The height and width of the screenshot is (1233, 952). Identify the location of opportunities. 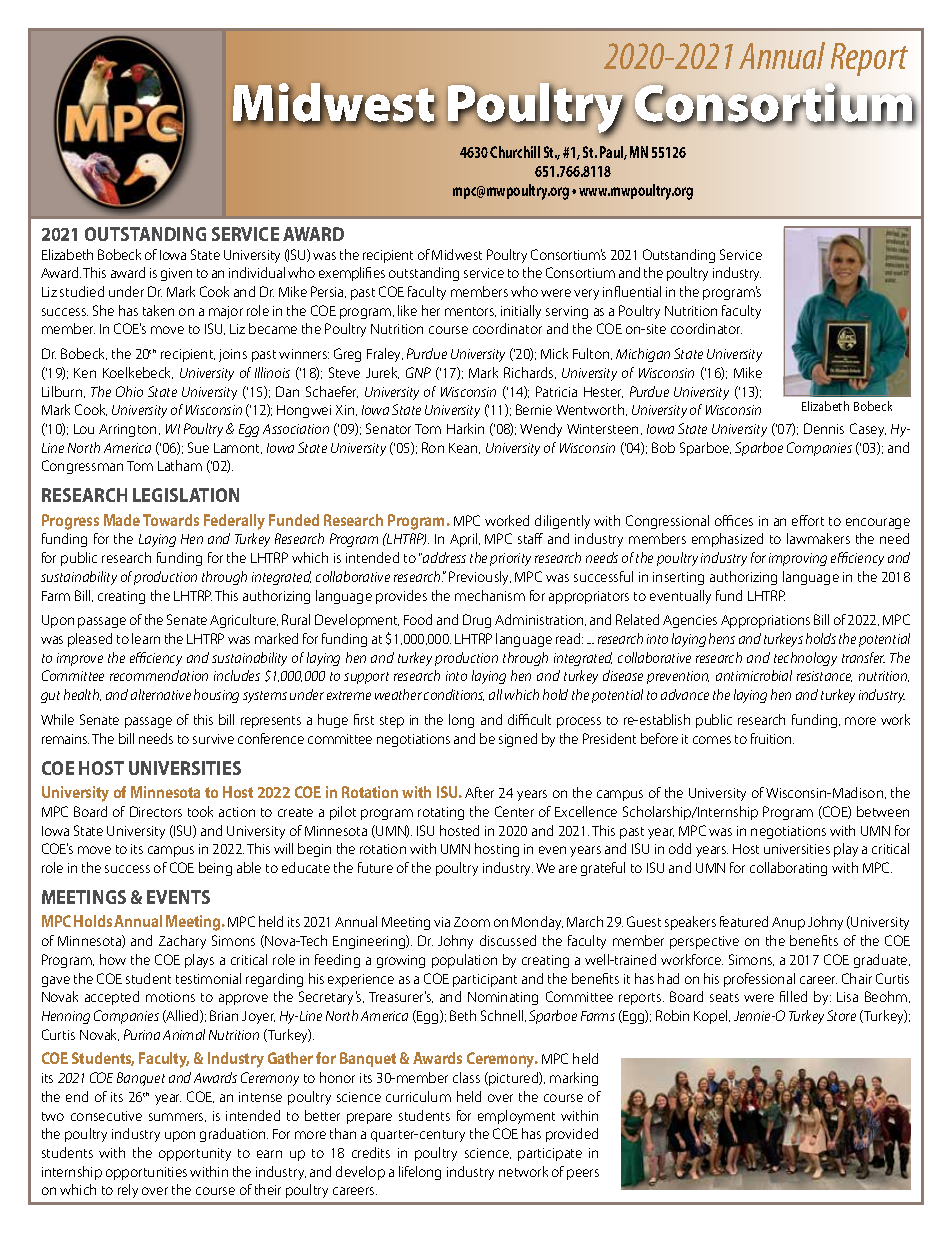
(146, 1173).
